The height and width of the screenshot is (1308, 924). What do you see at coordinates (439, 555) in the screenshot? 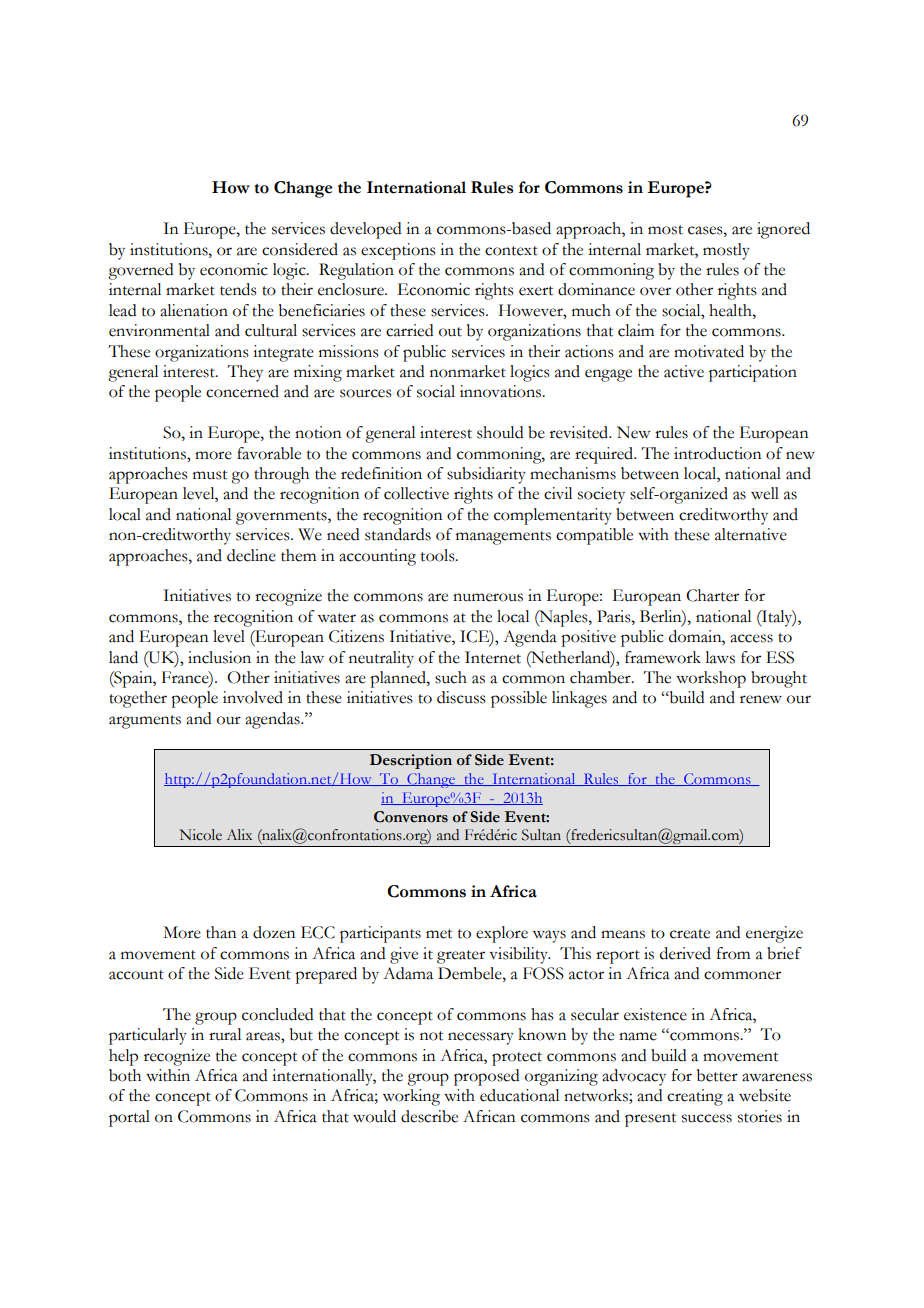
I see `tools` at bounding box center [439, 555].
